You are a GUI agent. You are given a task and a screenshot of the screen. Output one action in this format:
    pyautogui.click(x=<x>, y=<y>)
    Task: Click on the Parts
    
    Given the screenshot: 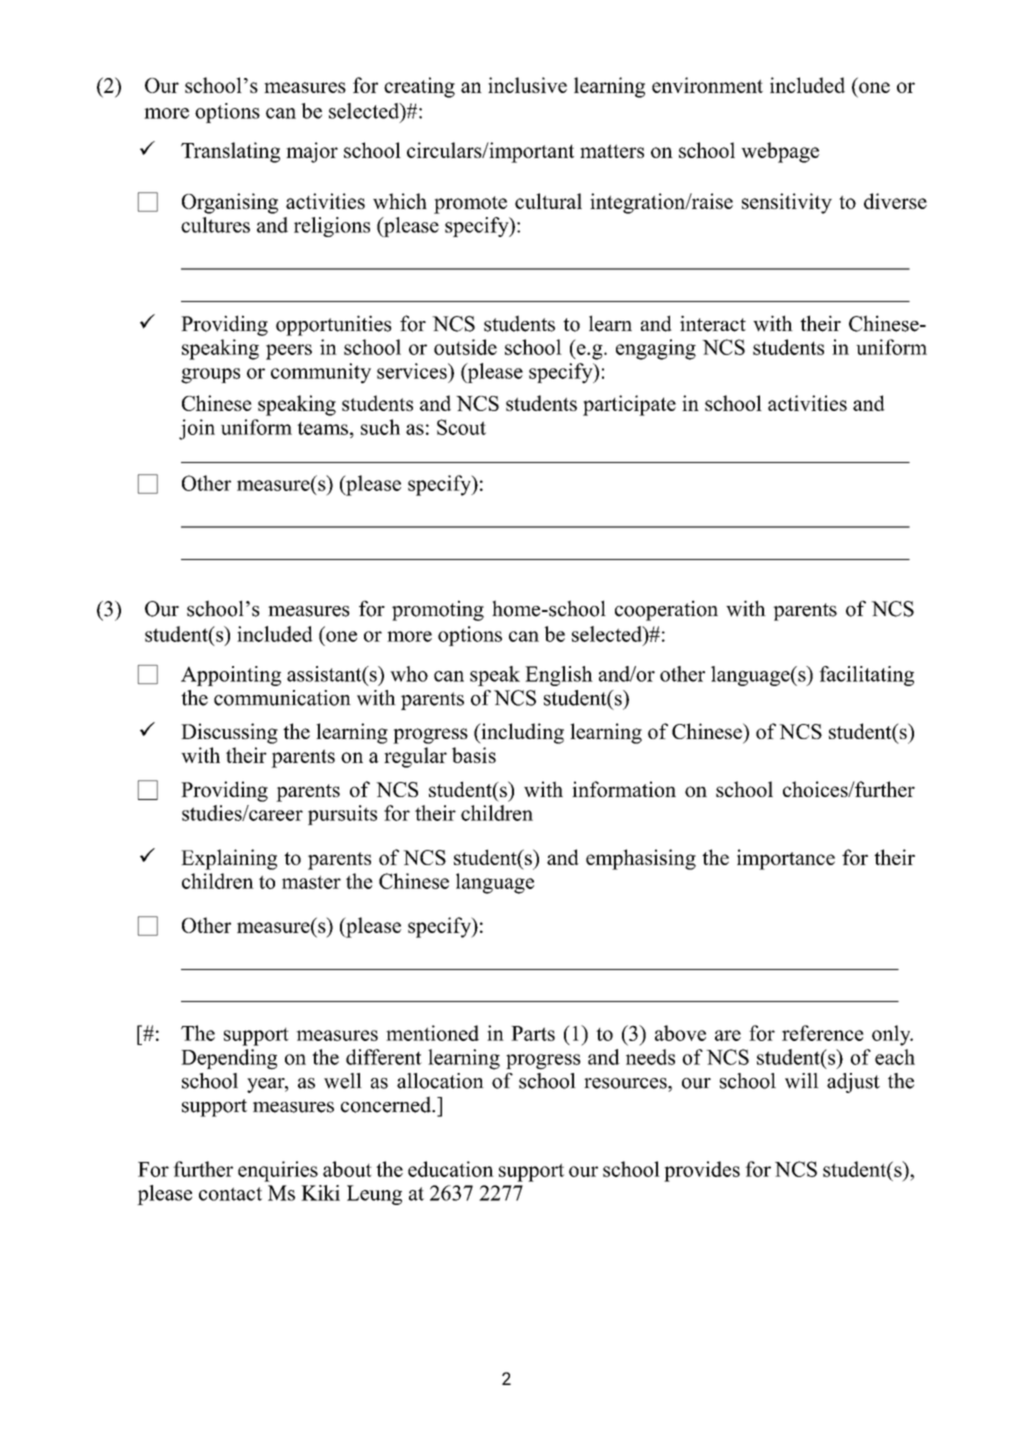 What is the action you would take?
    pyautogui.click(x=533, y=1033)
